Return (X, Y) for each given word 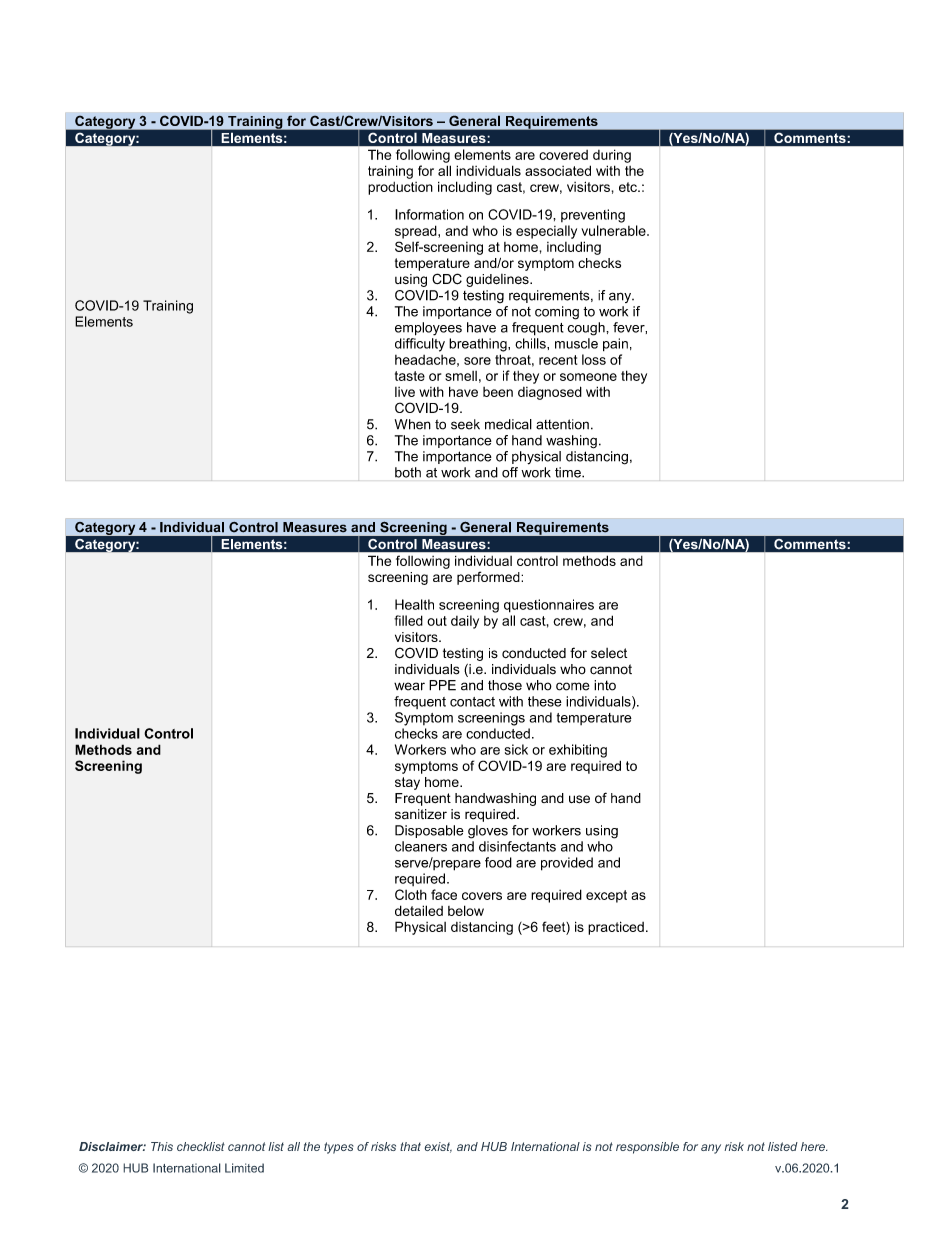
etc (629, 187)
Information (429, 214)
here (814, 1146)
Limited (244, 1168)
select (609, 653)
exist (438, 1147)
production (400, 188)
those (505, 685)
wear (409, 686)
